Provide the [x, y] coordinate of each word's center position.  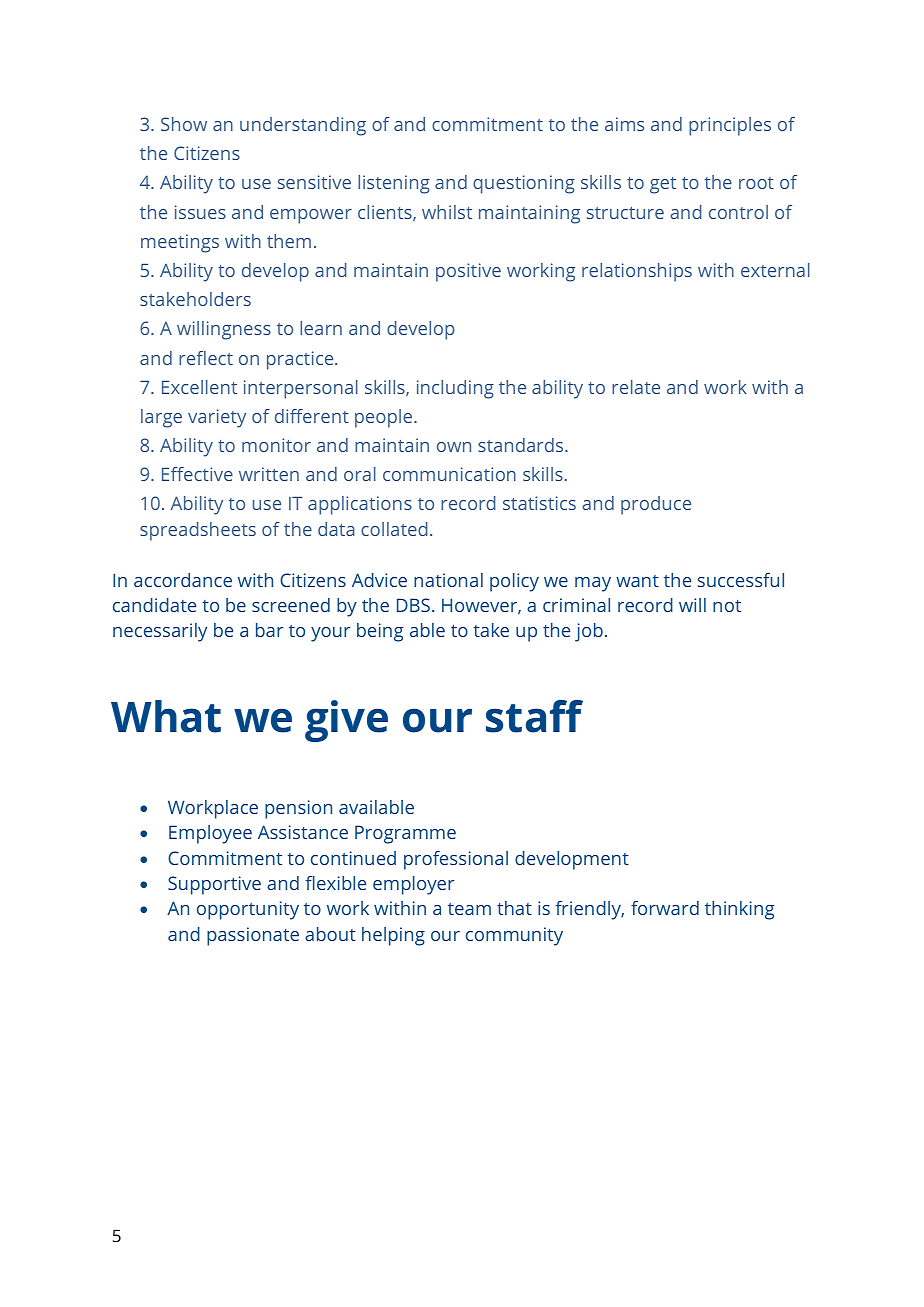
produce [656, 505]
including [455, 389]
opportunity [248, 910]
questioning [524, 184]
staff [534, 716]
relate [636, 387]
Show [184, 124]
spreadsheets [198, 531]
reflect [206, 358]
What [166, 716]
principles [730, 126]
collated [394, 529]
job [589, 632]
